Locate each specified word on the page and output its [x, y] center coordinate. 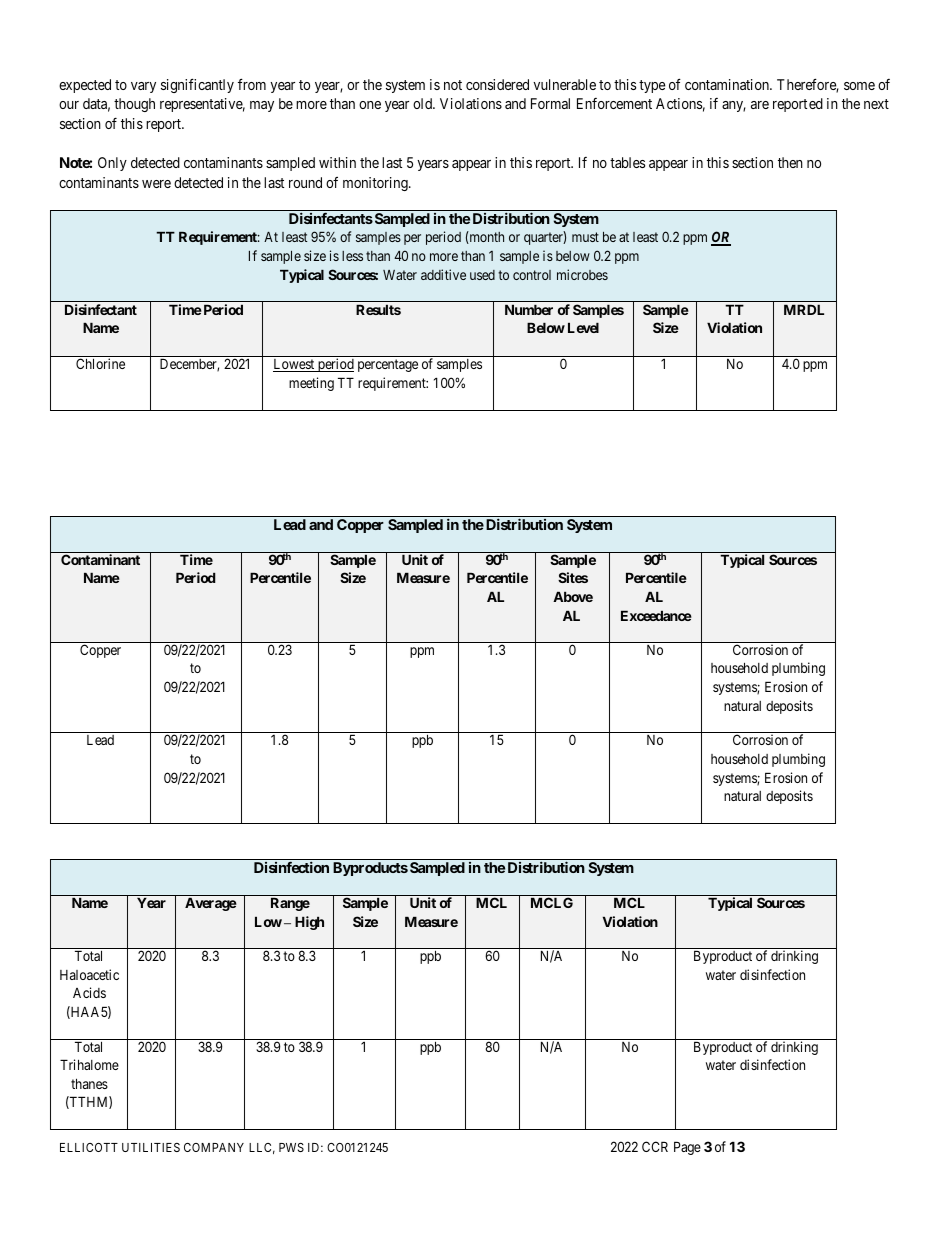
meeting [311, 384]
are [760, 105]
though [134, 105]
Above [573, 596]
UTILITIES [151, 1147]
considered [497, 84]
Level [583, 327]
